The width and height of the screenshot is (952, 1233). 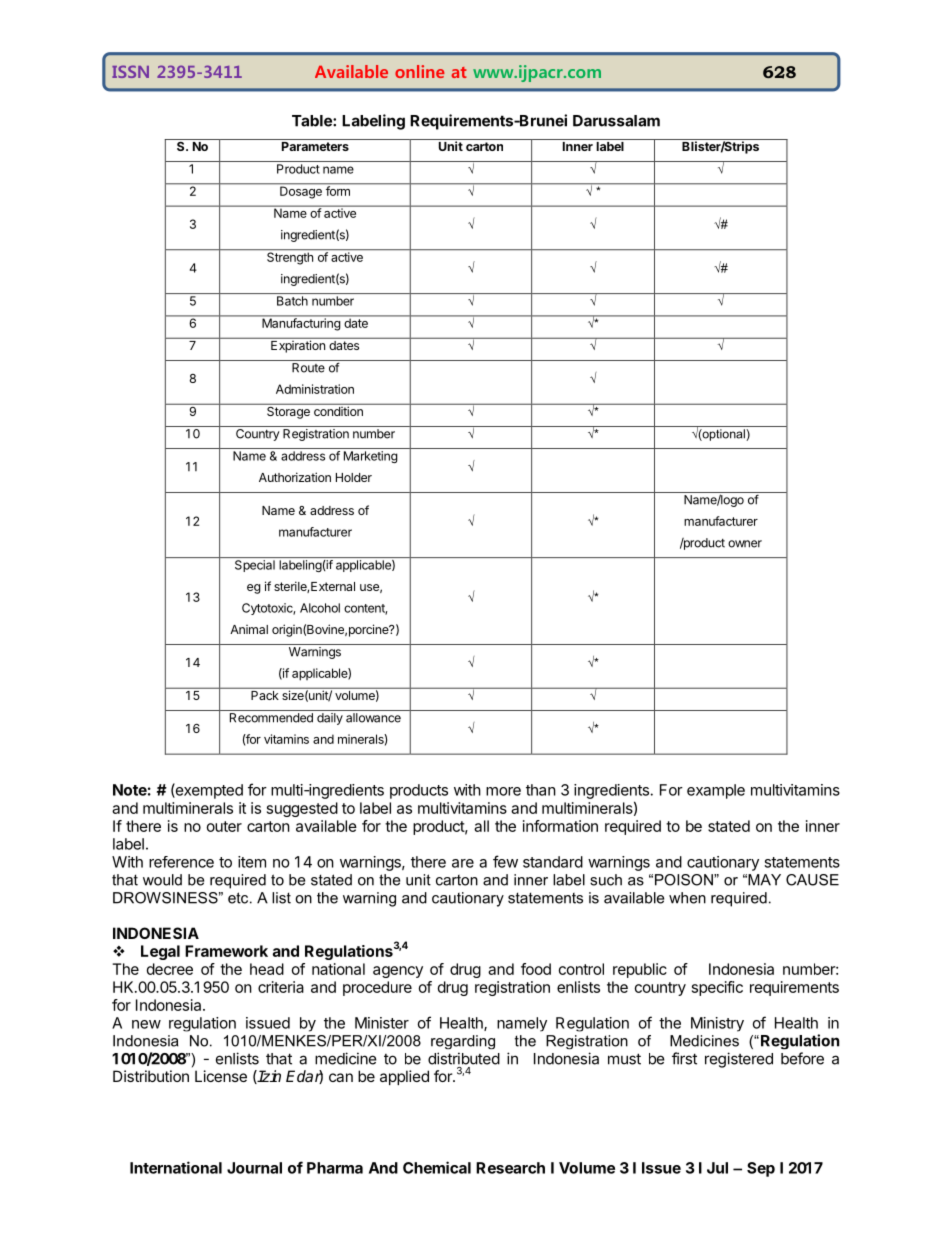 I want to click on Chemical, so click(x=437, y=1167).
